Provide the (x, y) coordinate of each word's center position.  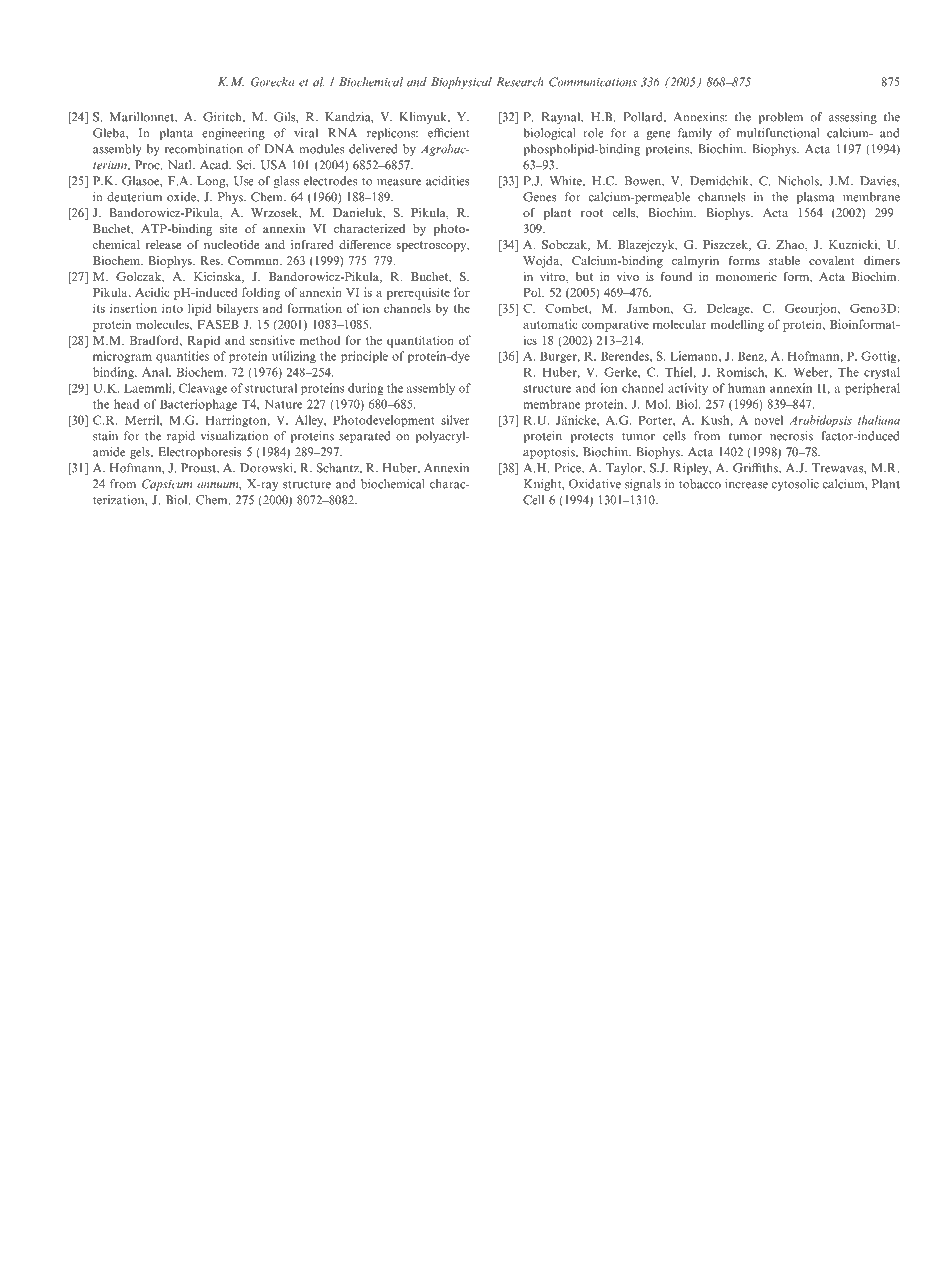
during (366, 389)
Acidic (152, 292)
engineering (233, 134)
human (746, 388)
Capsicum (167, 485)
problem (780, 118)
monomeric (746, 276)
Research (520, 82)
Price (568, 468)
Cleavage (203, 389)
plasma (816, 198)
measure (399, 182)
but (584, 276)
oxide (182, 197)
